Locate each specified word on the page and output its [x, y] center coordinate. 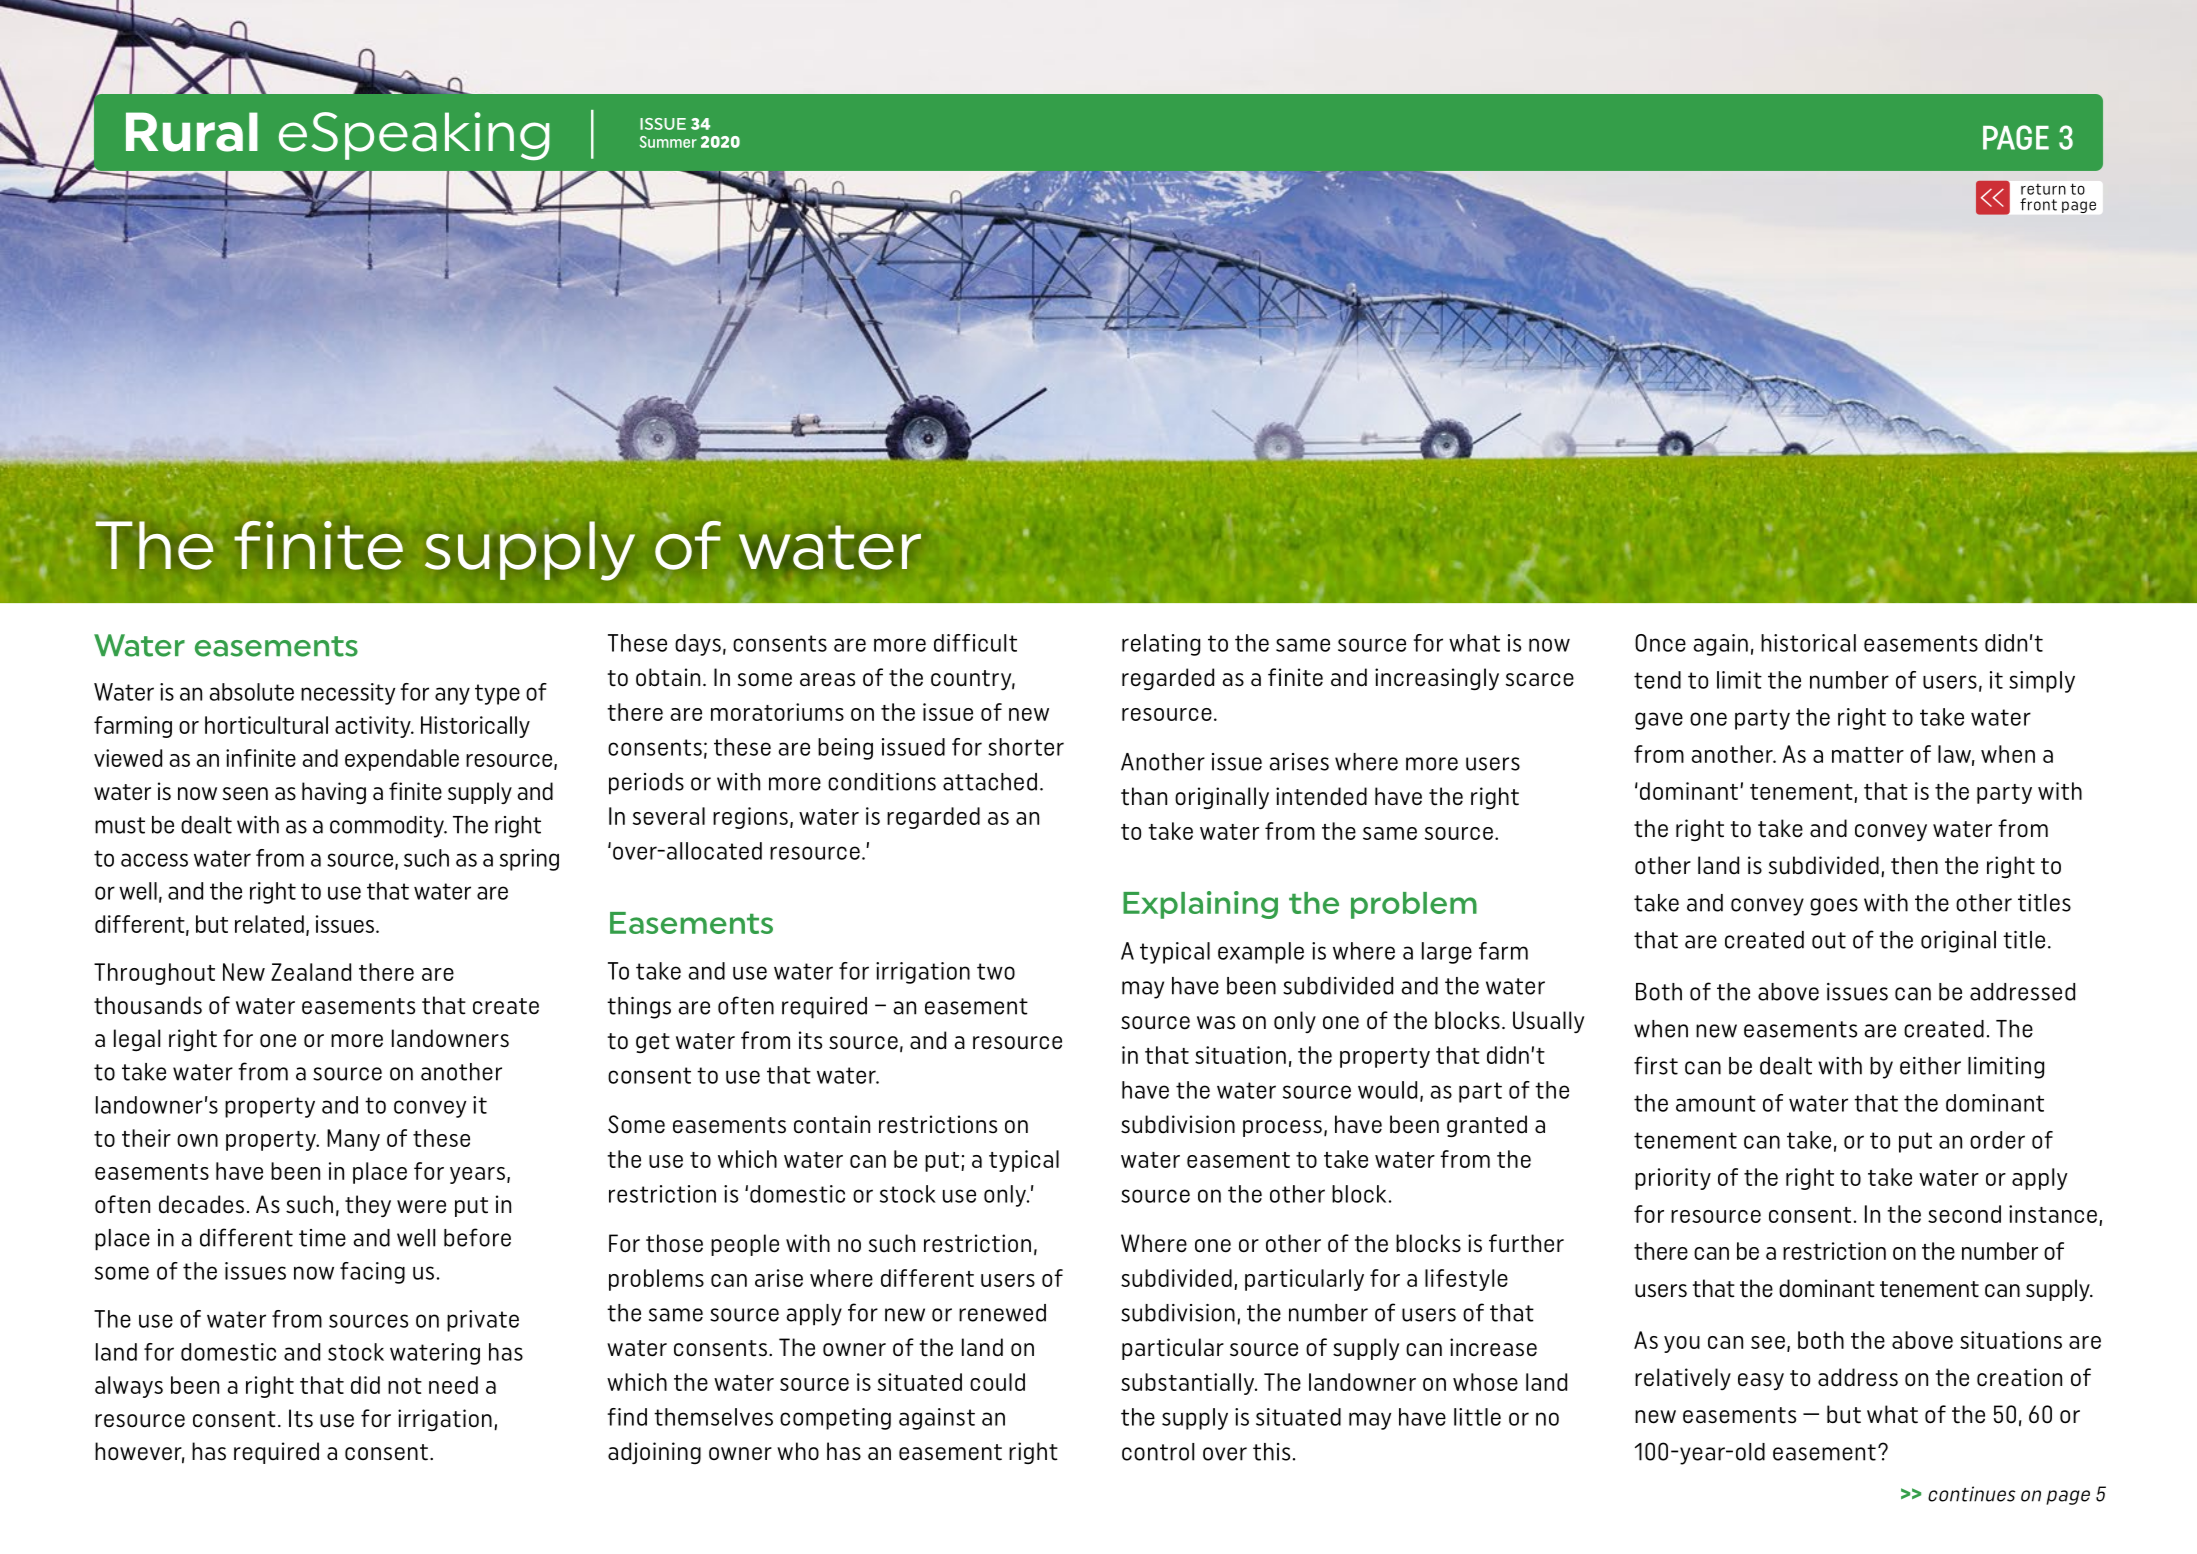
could [997, 1382]
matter [1868, 755]
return [2043, 189]
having [334, 793]
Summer [668, 142]
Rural [192, 132]
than [1144, 796]
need [453, 1385]
